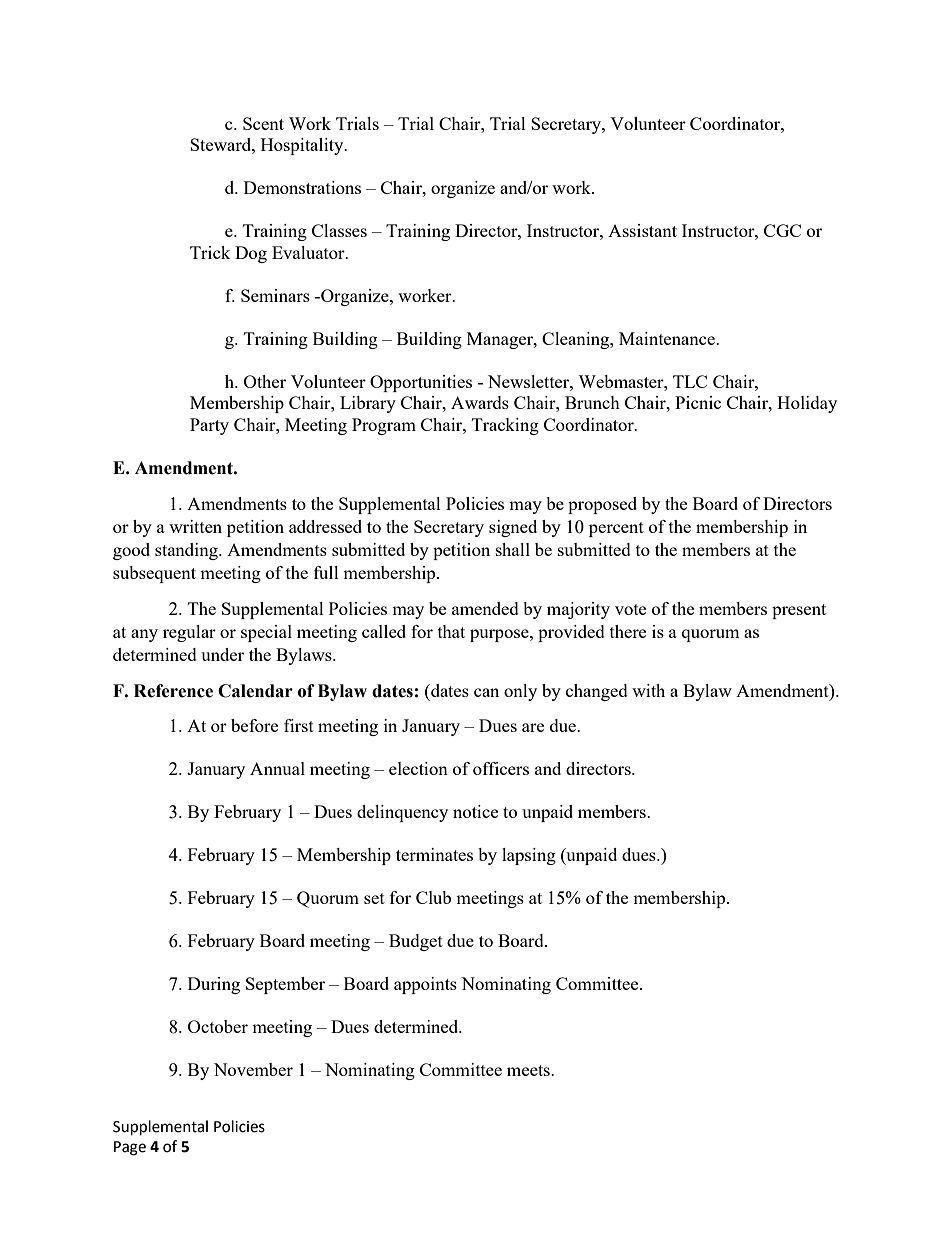 Image resolution: width=952 pixels, height=1233 pixels. Describe the element at coordinates (189, 633) in the screenshot. I see `regular` at that location.
